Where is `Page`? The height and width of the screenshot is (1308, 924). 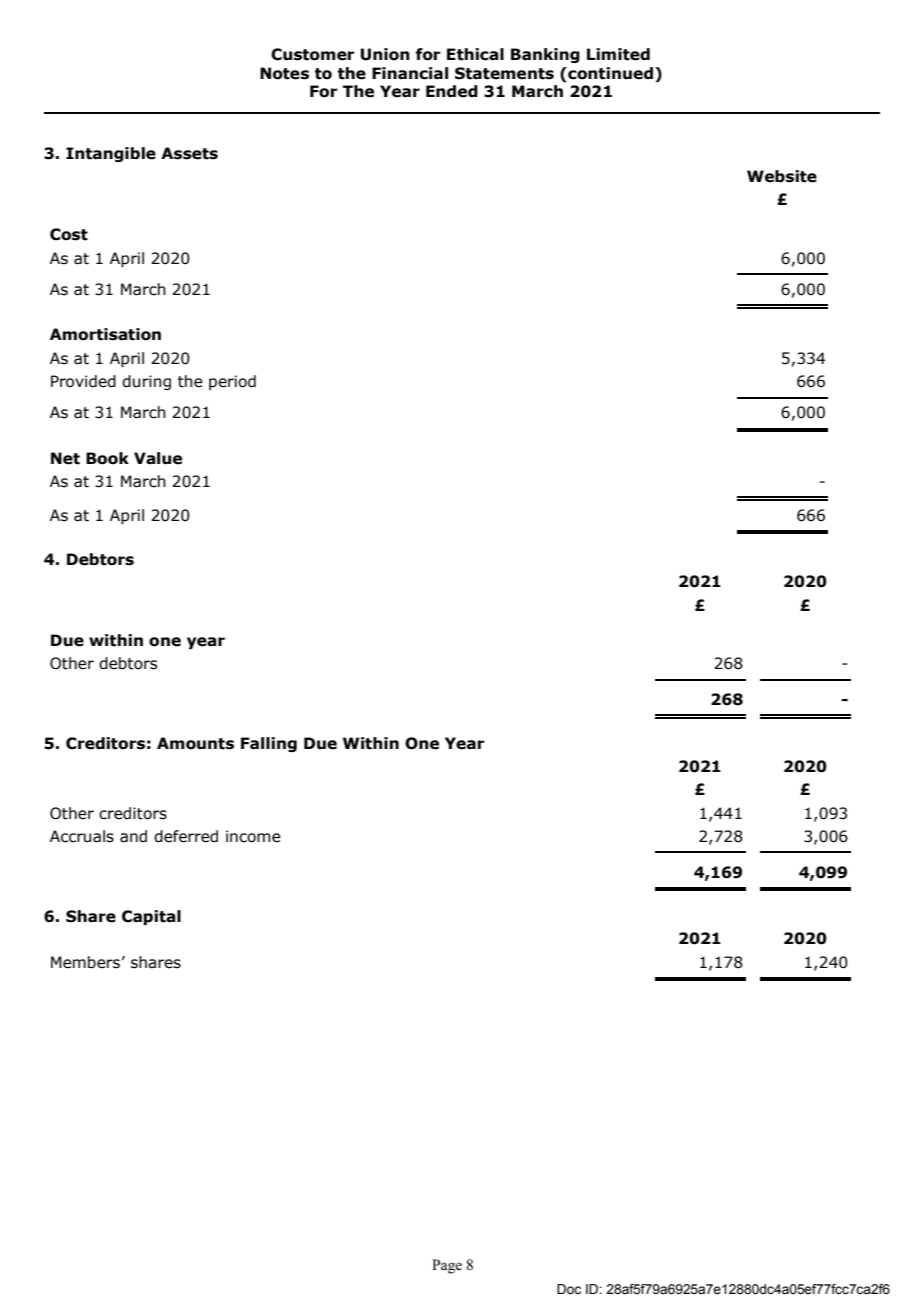 Page is located at coordinates (447, 1266).
